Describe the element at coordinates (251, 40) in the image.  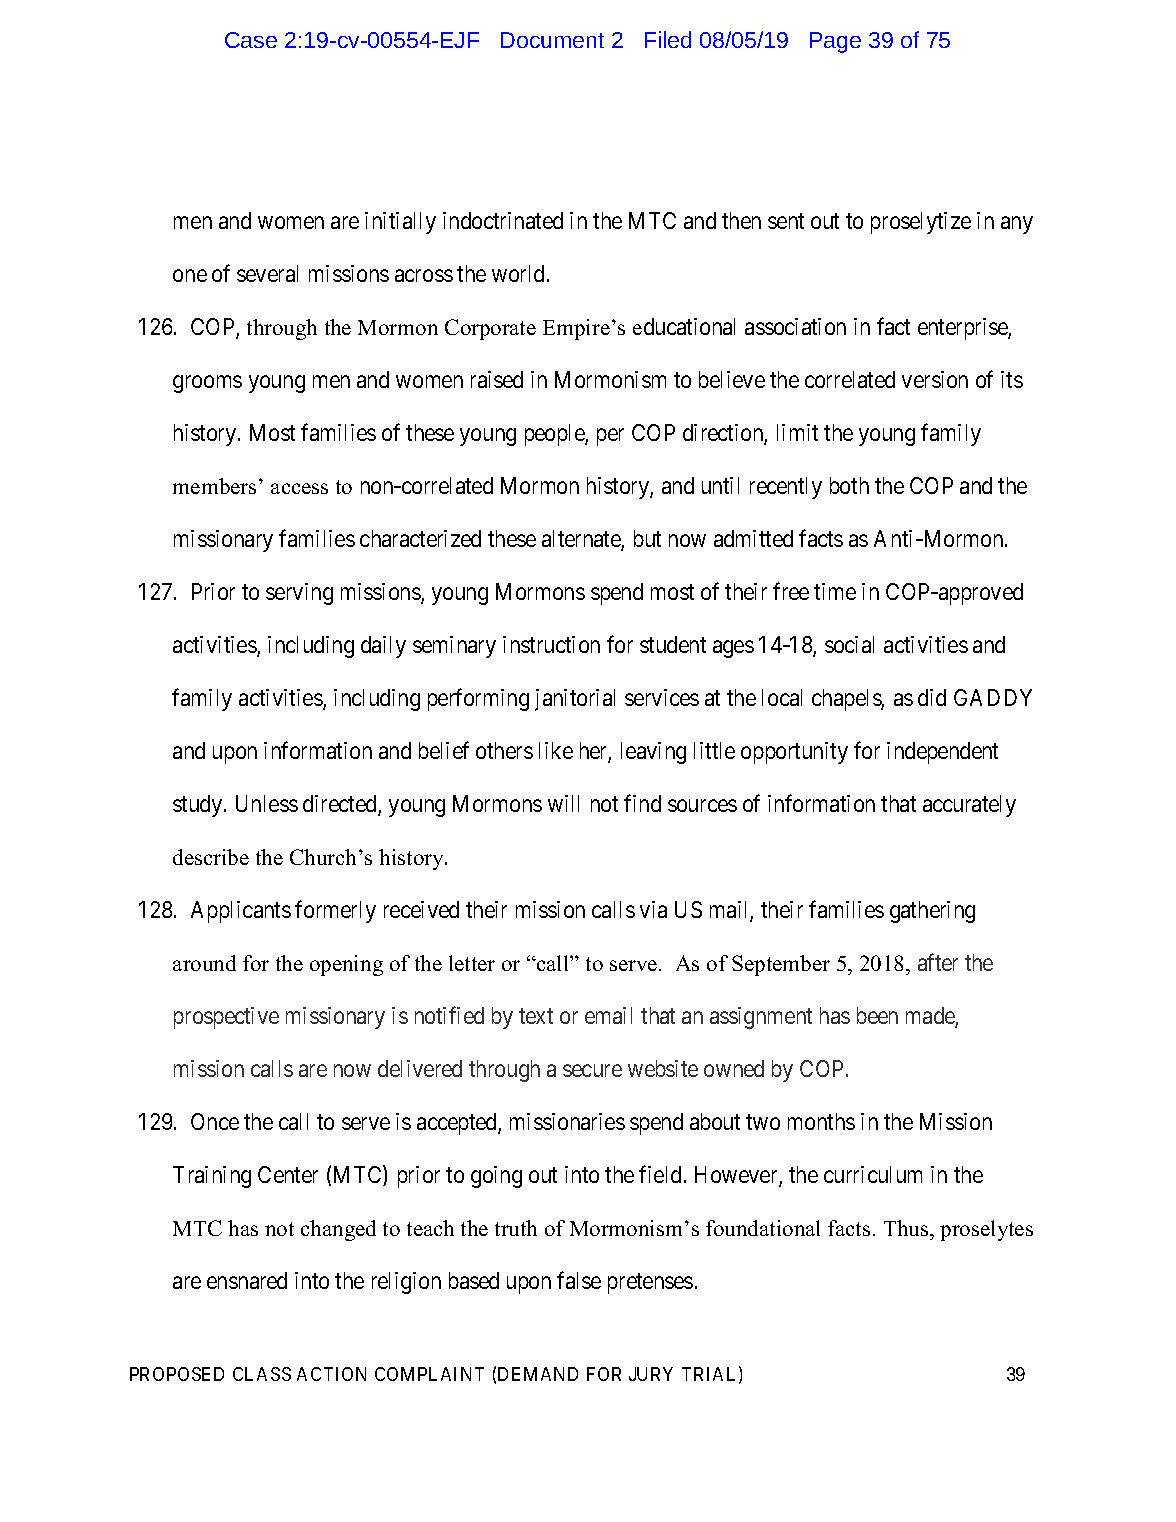
I see `Case` at that location.
